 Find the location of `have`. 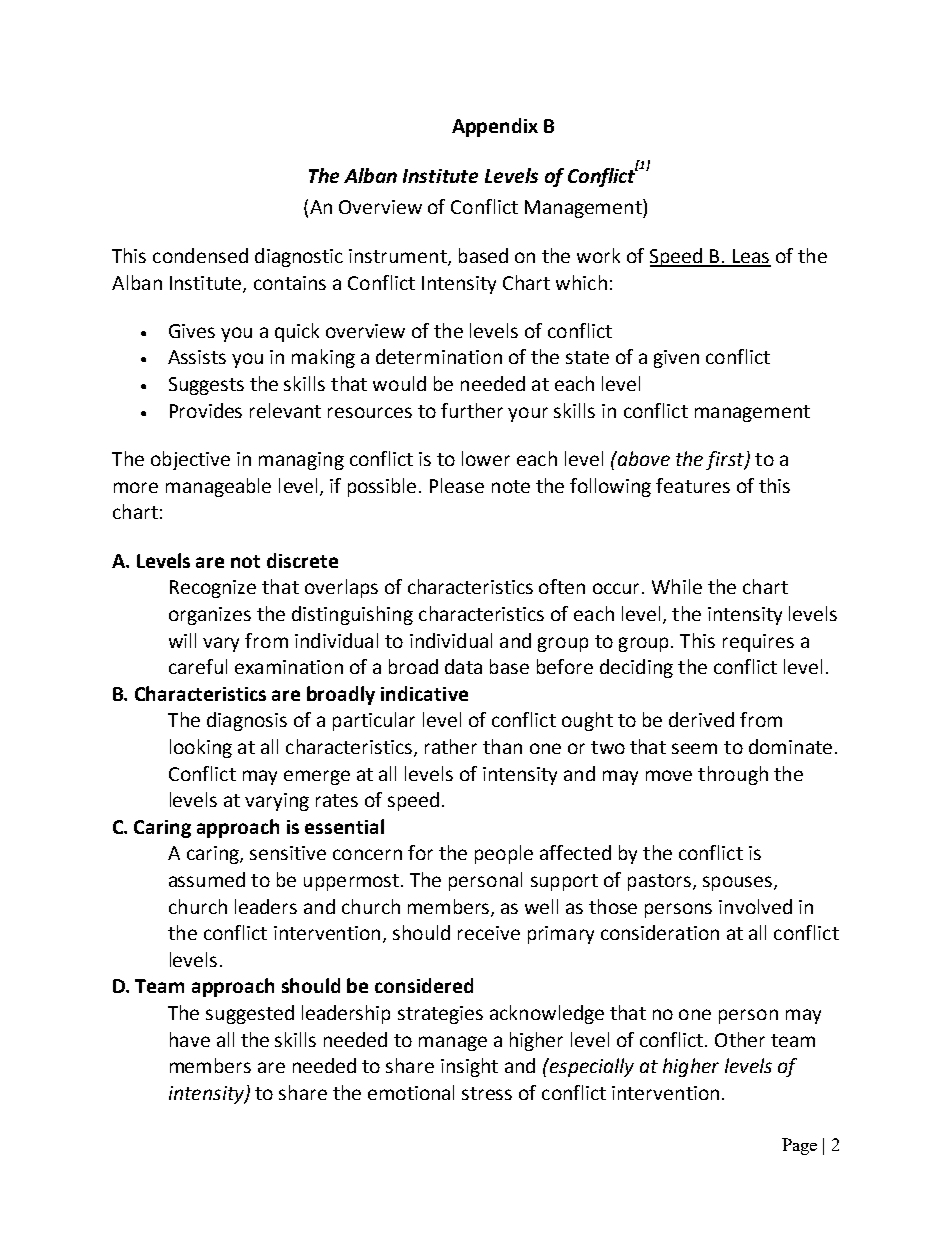

have is located at coordinates (190, 1039).
